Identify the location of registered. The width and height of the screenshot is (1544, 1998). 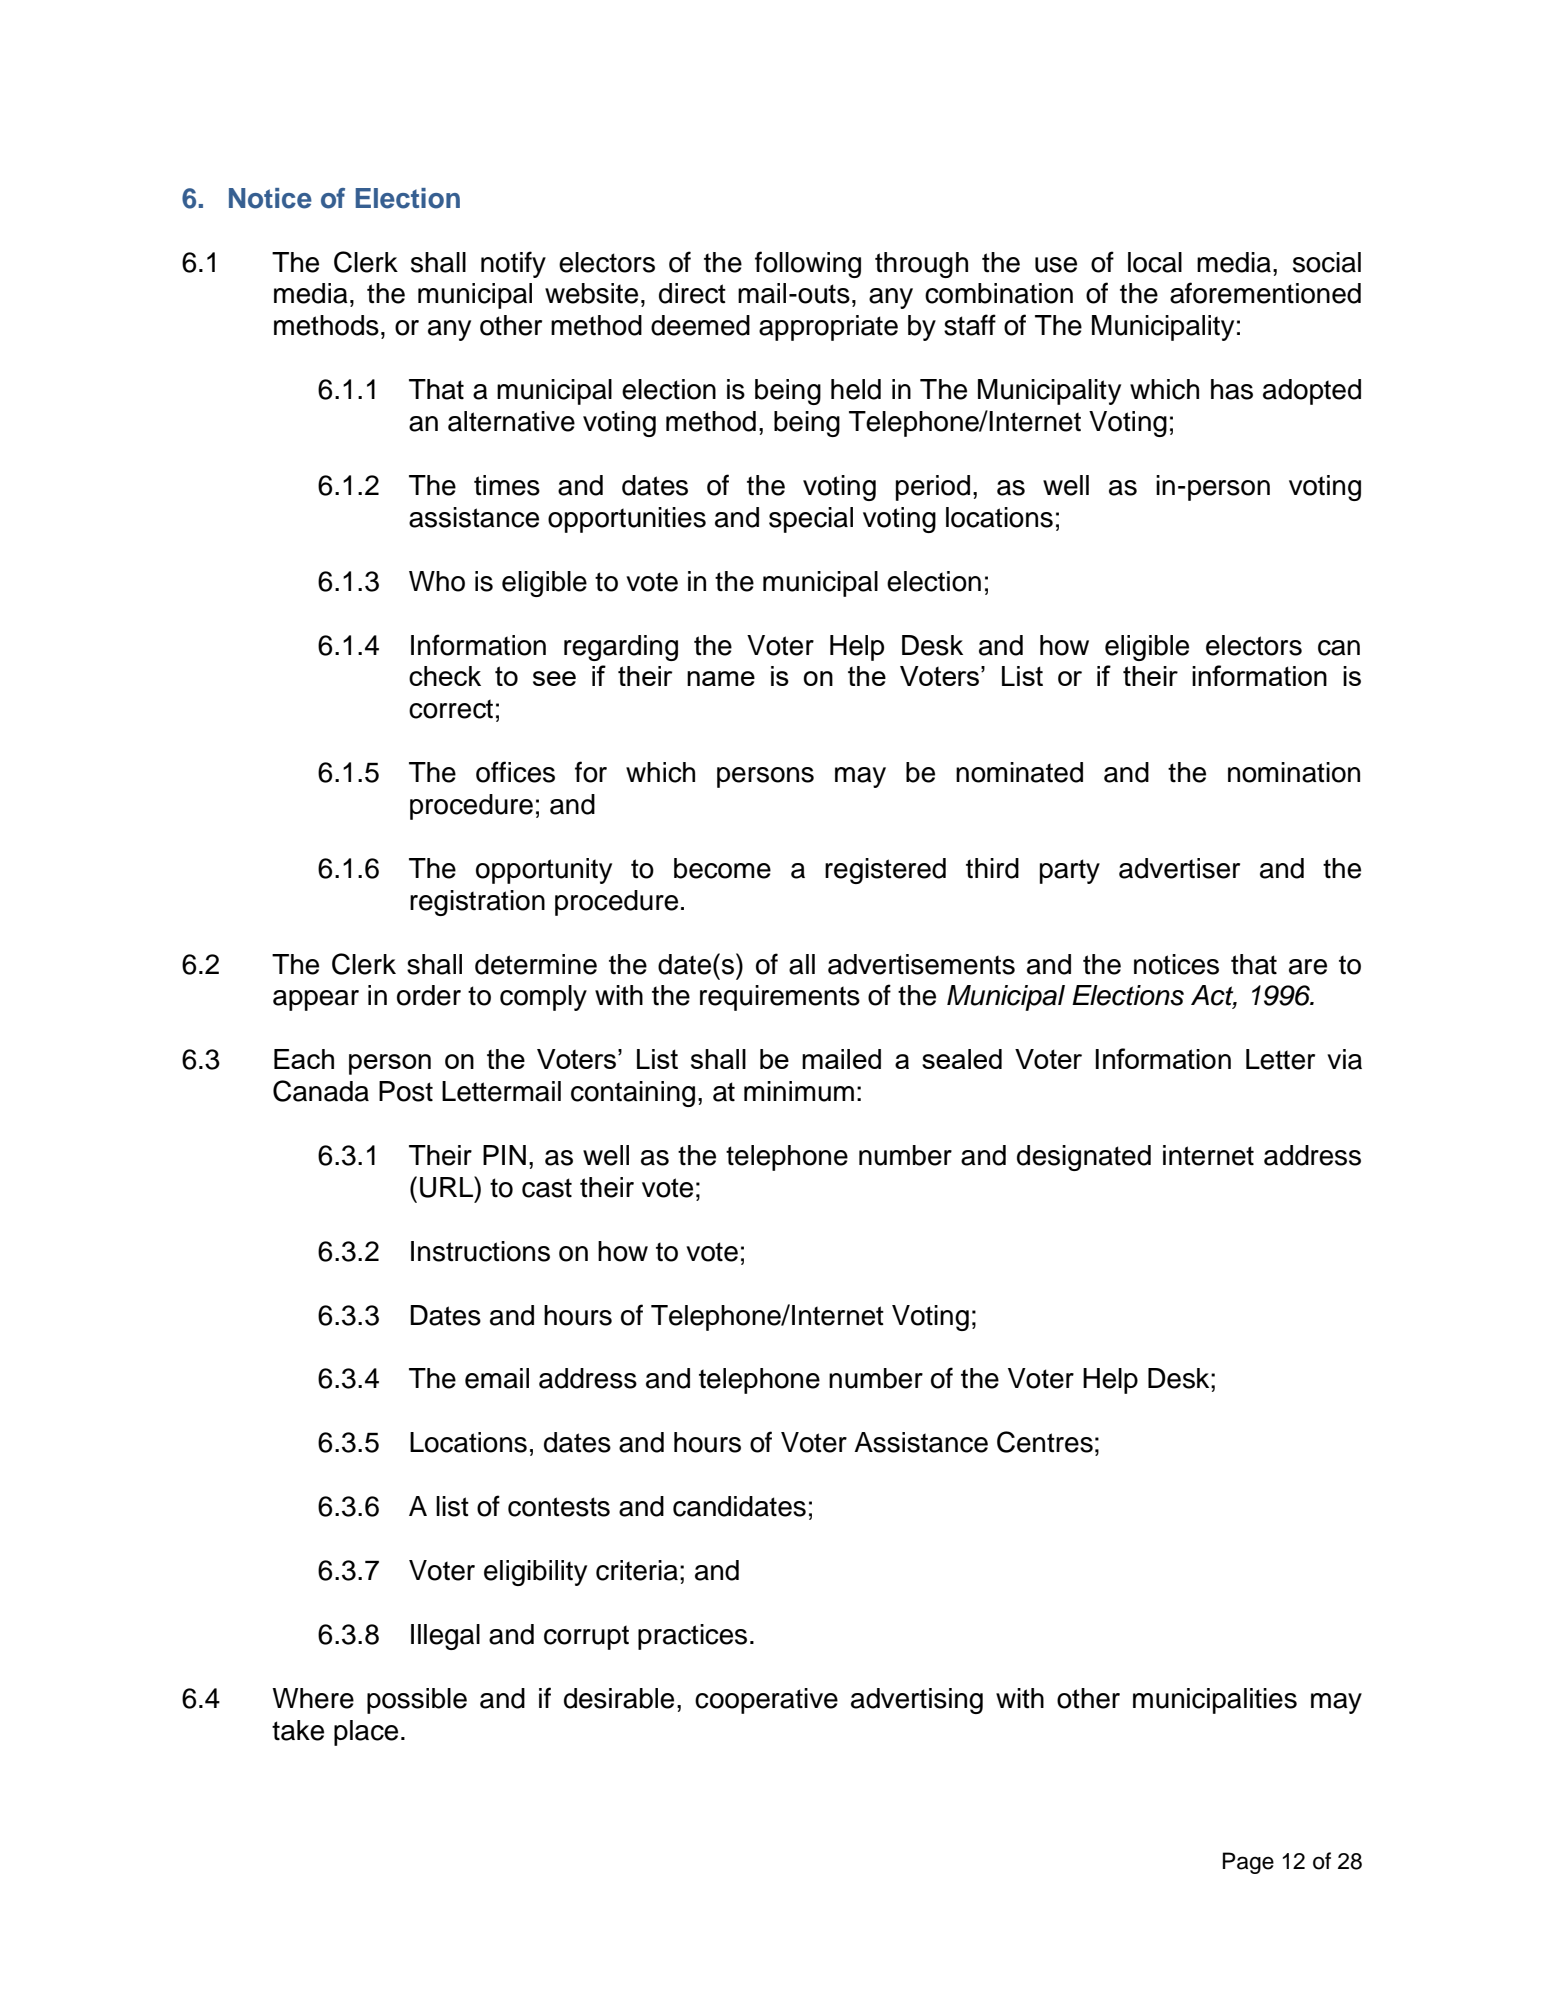
(885, 871).
